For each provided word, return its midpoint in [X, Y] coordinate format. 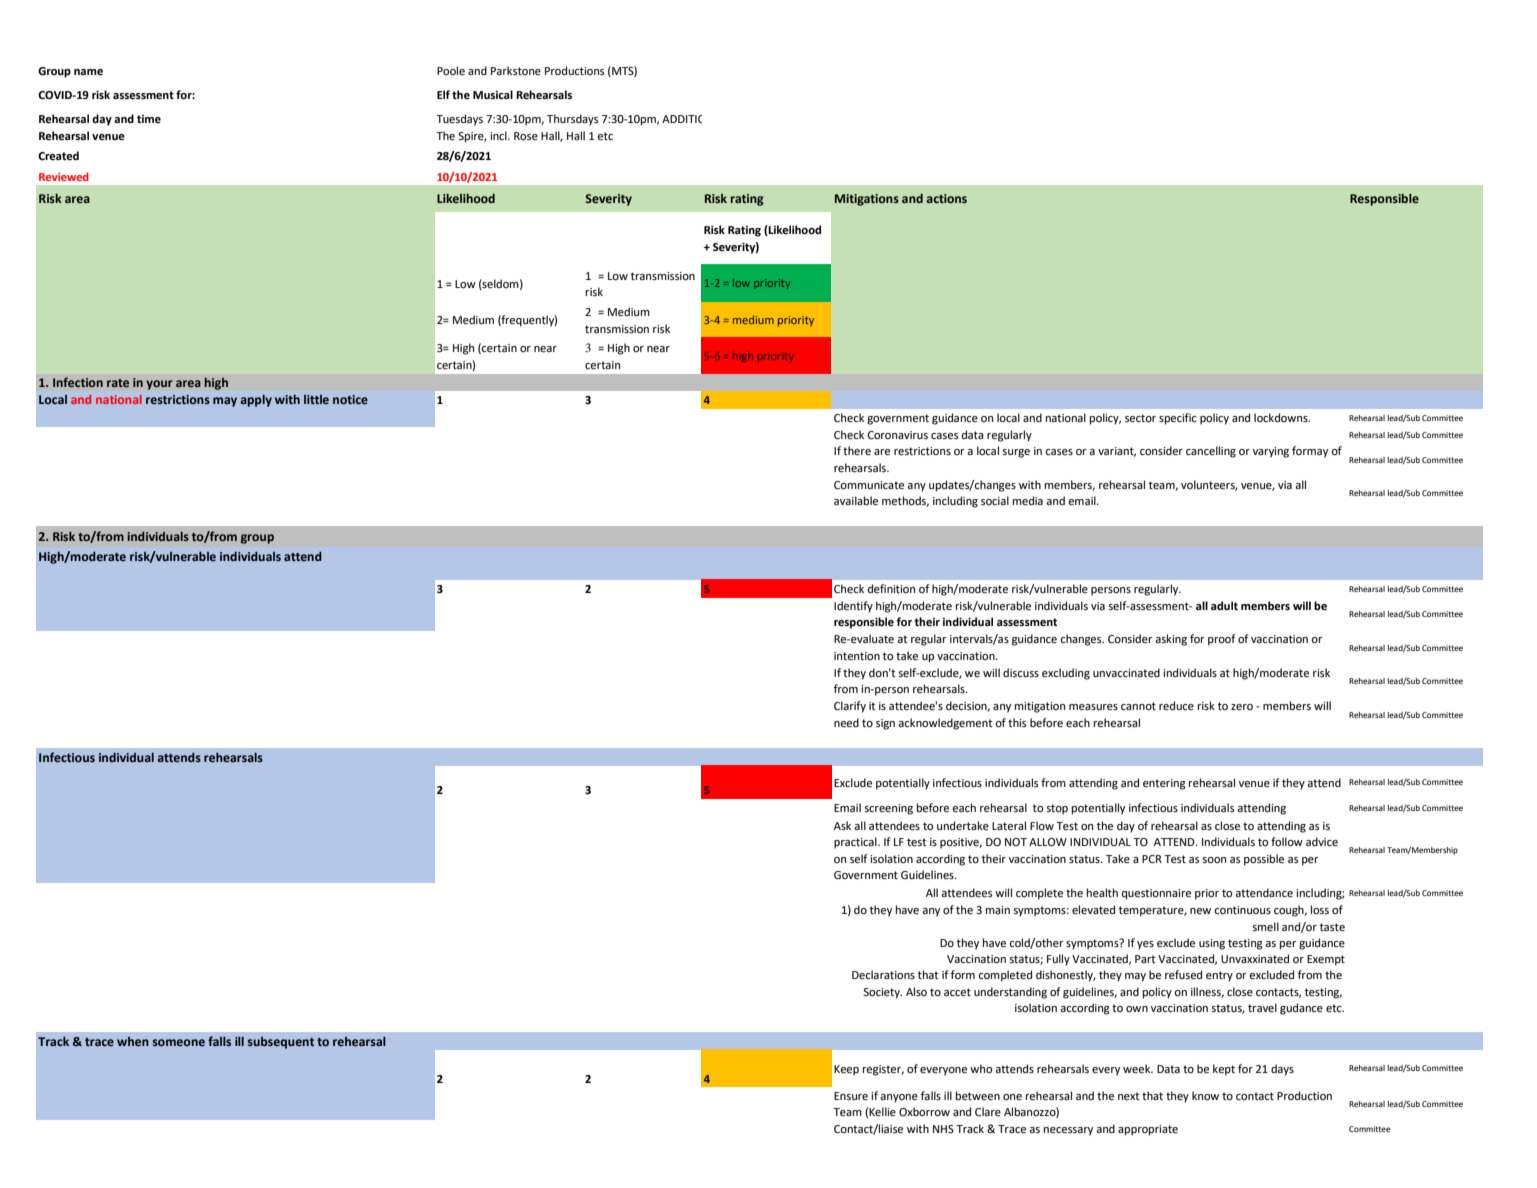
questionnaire [1156, 894]
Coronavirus [898, 435]
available [856, 501]
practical [856, 843]
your [159, 385]
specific [1178, 419]
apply [256, 401]
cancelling [1211, 452]
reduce [1176, 706]
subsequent [281, 1043]
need [846, 723]
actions [946, 198]
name [88, 72]
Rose [526, 136]
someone [179, 1042]
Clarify [850, 707]
